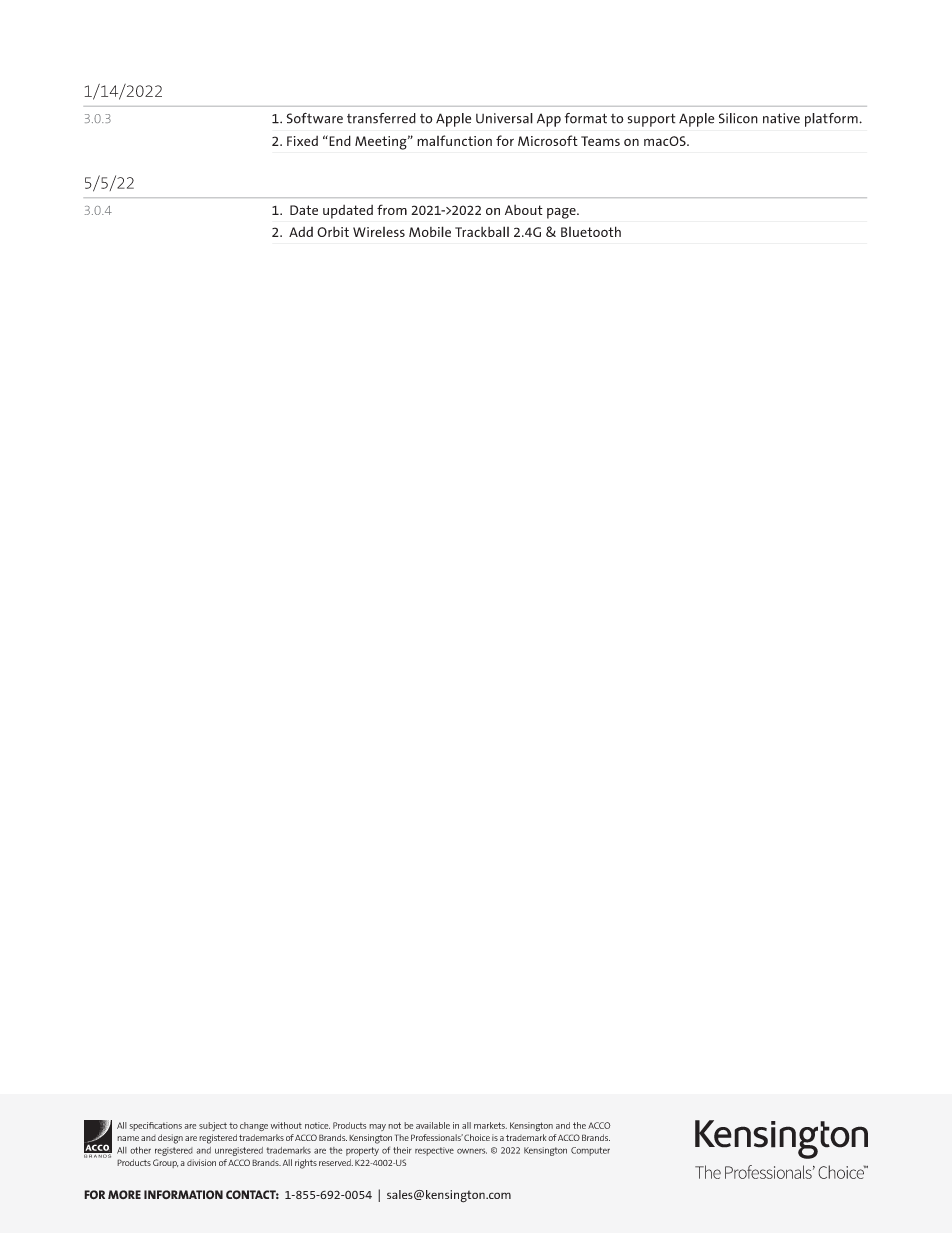  I want to click on Fixed, so click(302, 141).
